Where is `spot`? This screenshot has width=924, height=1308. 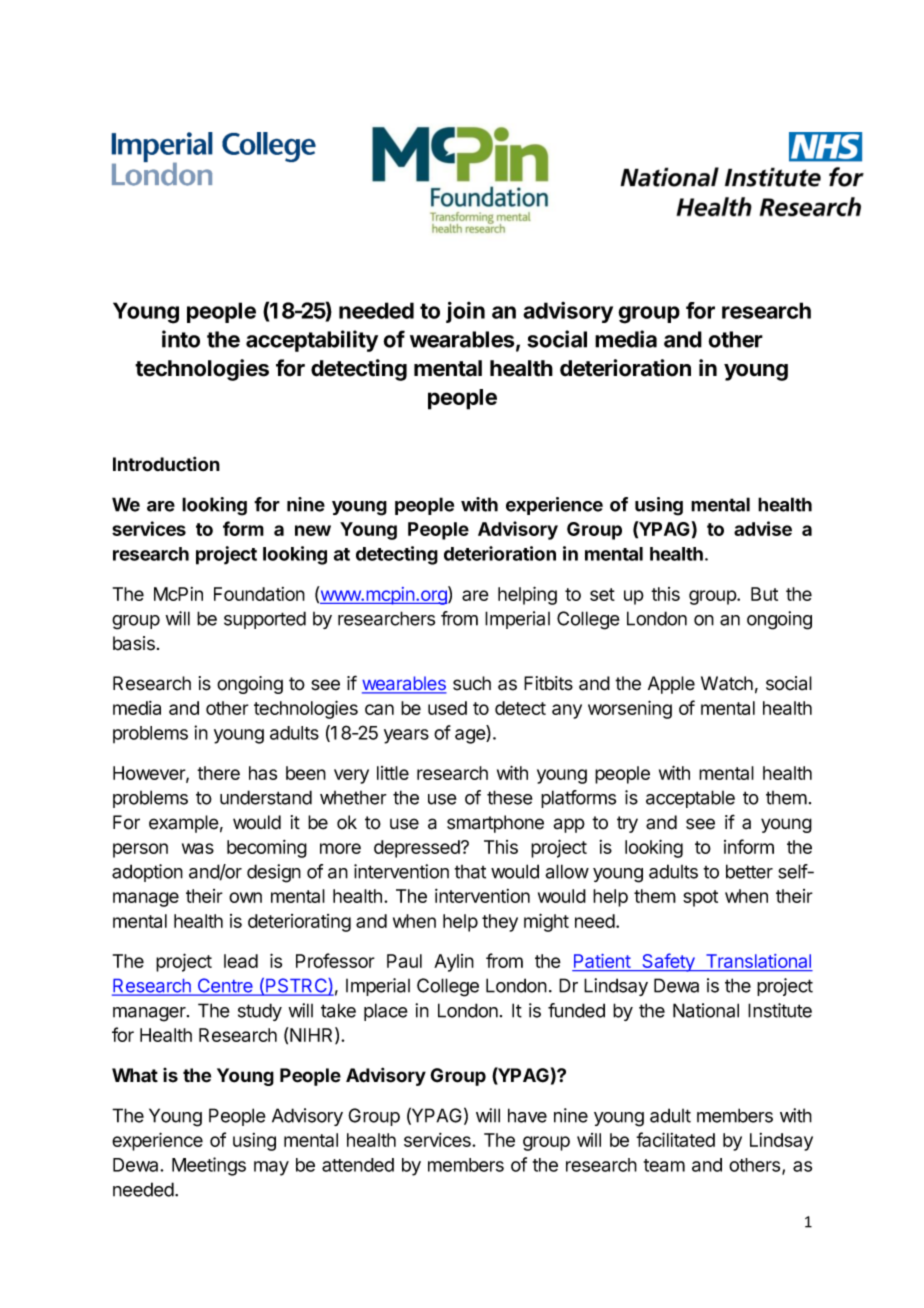 spot is located at coordinates (700, 898).
